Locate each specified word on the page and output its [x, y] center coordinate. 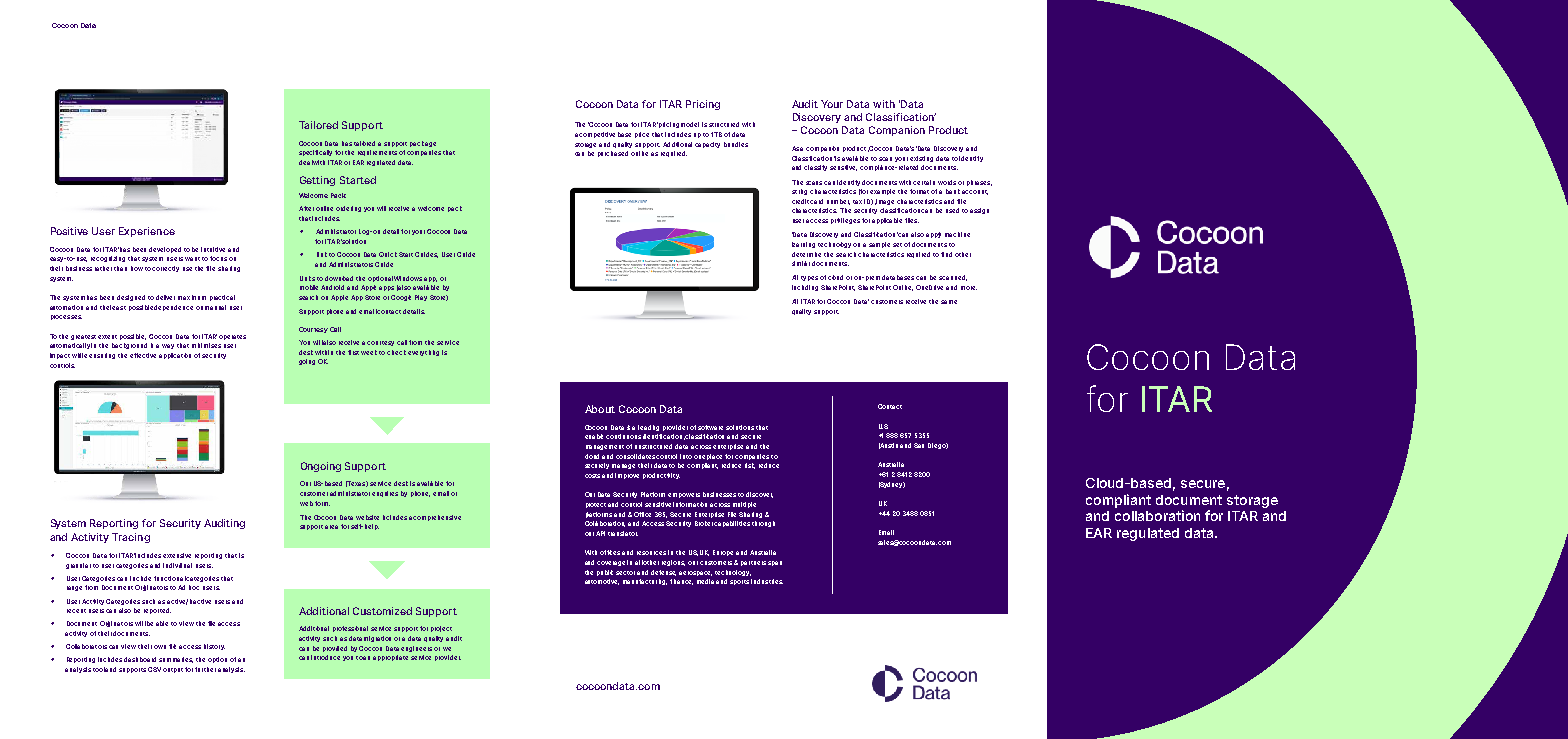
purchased [613, 154]
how [137, 268]
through [763, 524]
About [600, 409]
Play [421, 298]
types [809, 278]
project [441, 629]
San [919, 445]
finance [681, 582]
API [600, 533]
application [175, 356]
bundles [736, 144]
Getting [317, 181]
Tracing [131, 538]
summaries [176, 660]
